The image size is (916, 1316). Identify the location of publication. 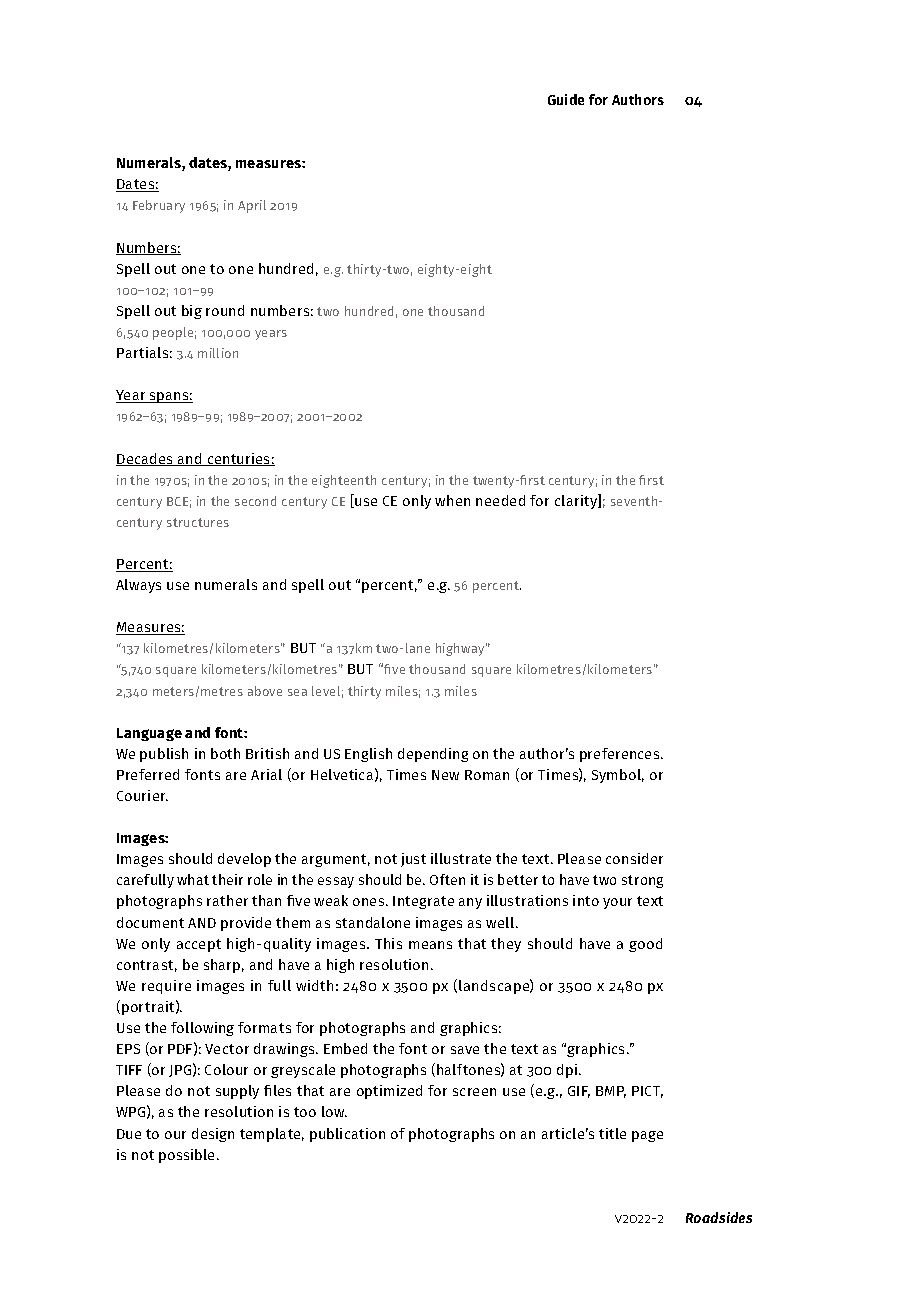
(347, 1135).
